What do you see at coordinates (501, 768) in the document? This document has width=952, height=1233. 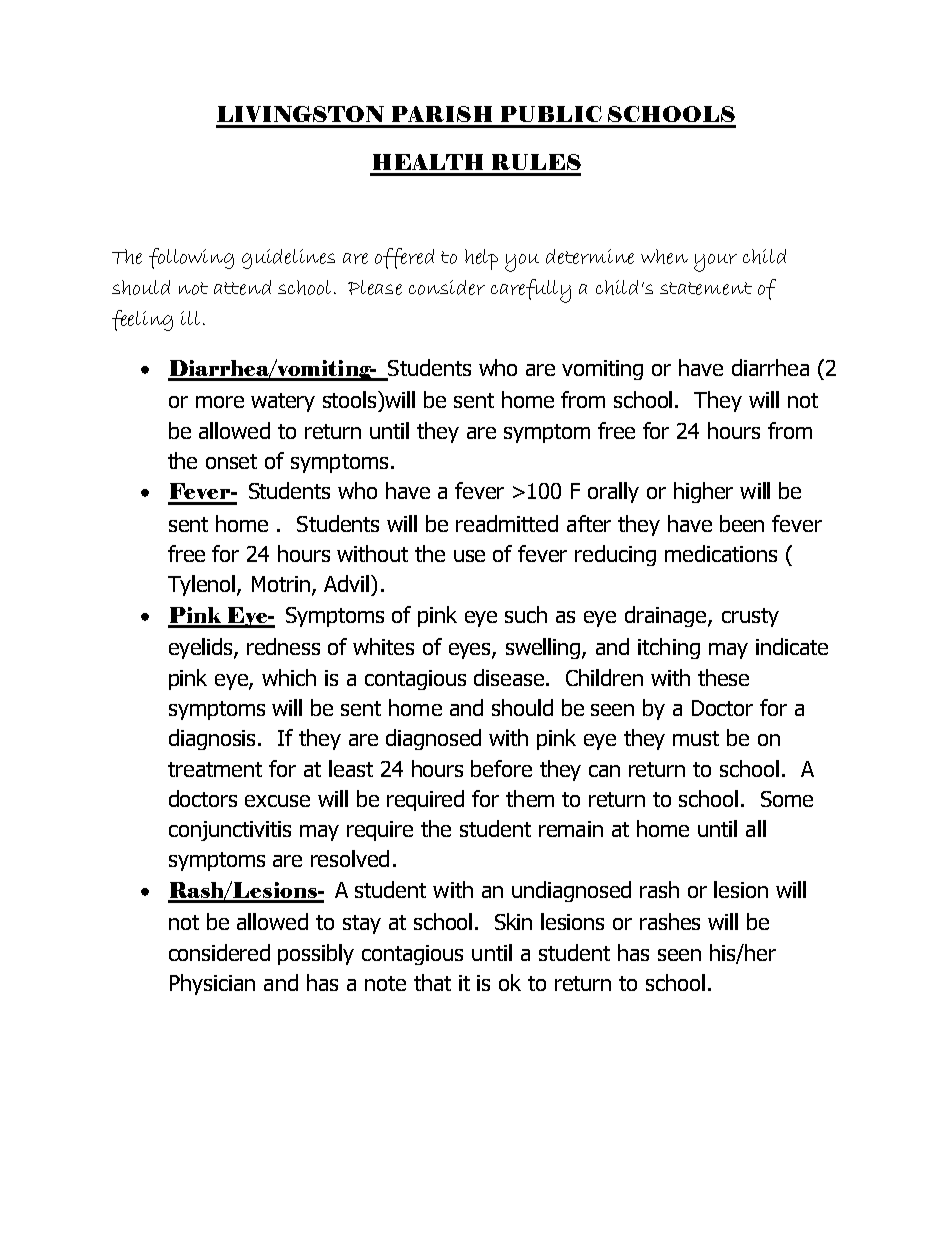 I see `before` at bounding box center [501, 768].
